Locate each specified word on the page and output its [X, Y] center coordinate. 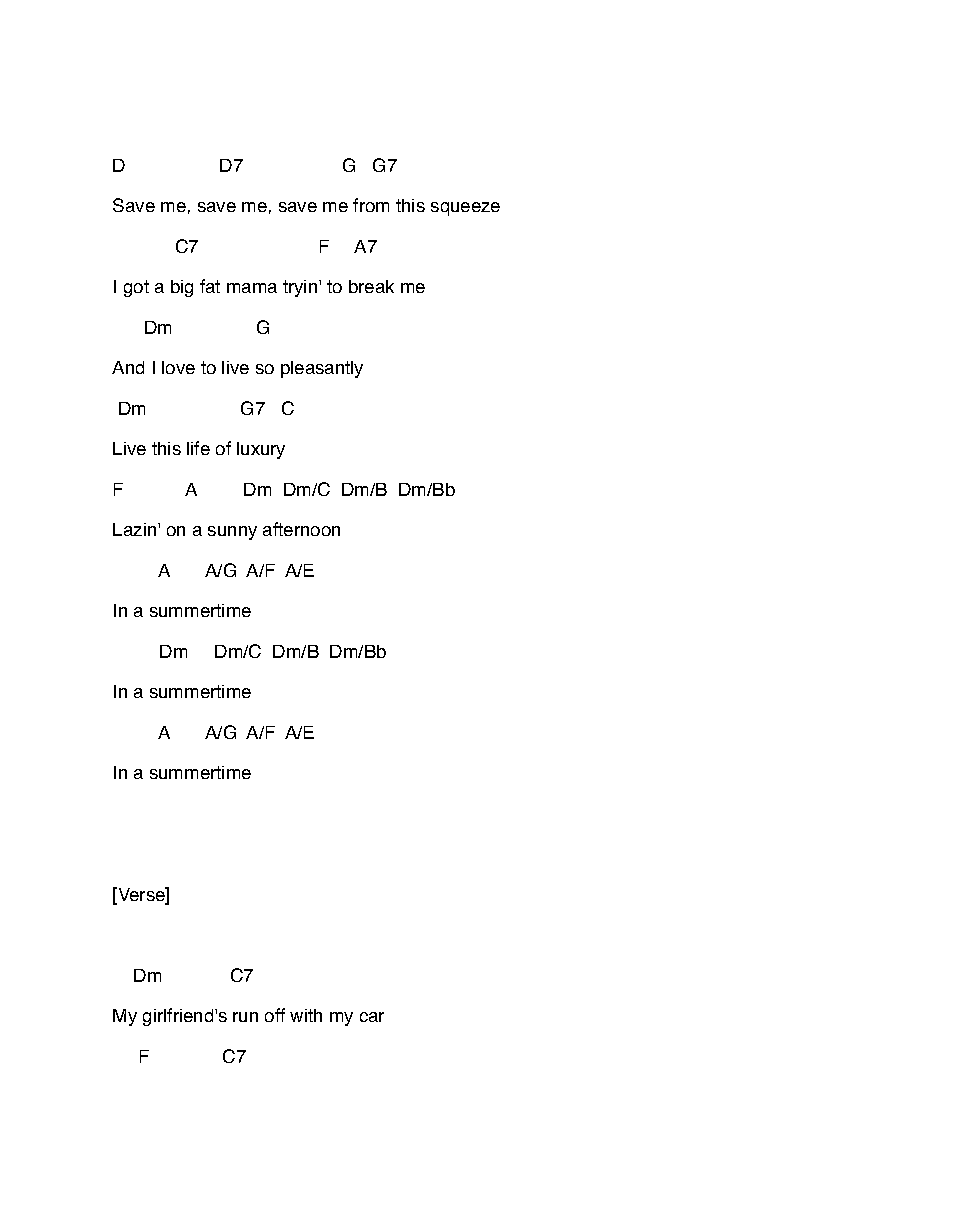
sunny [232, 533]
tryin [301, 288]
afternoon [301, 529]
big [182, 288]
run [245, 1017]
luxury [261, 450]
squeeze [465, 209]
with [306, 1015]
